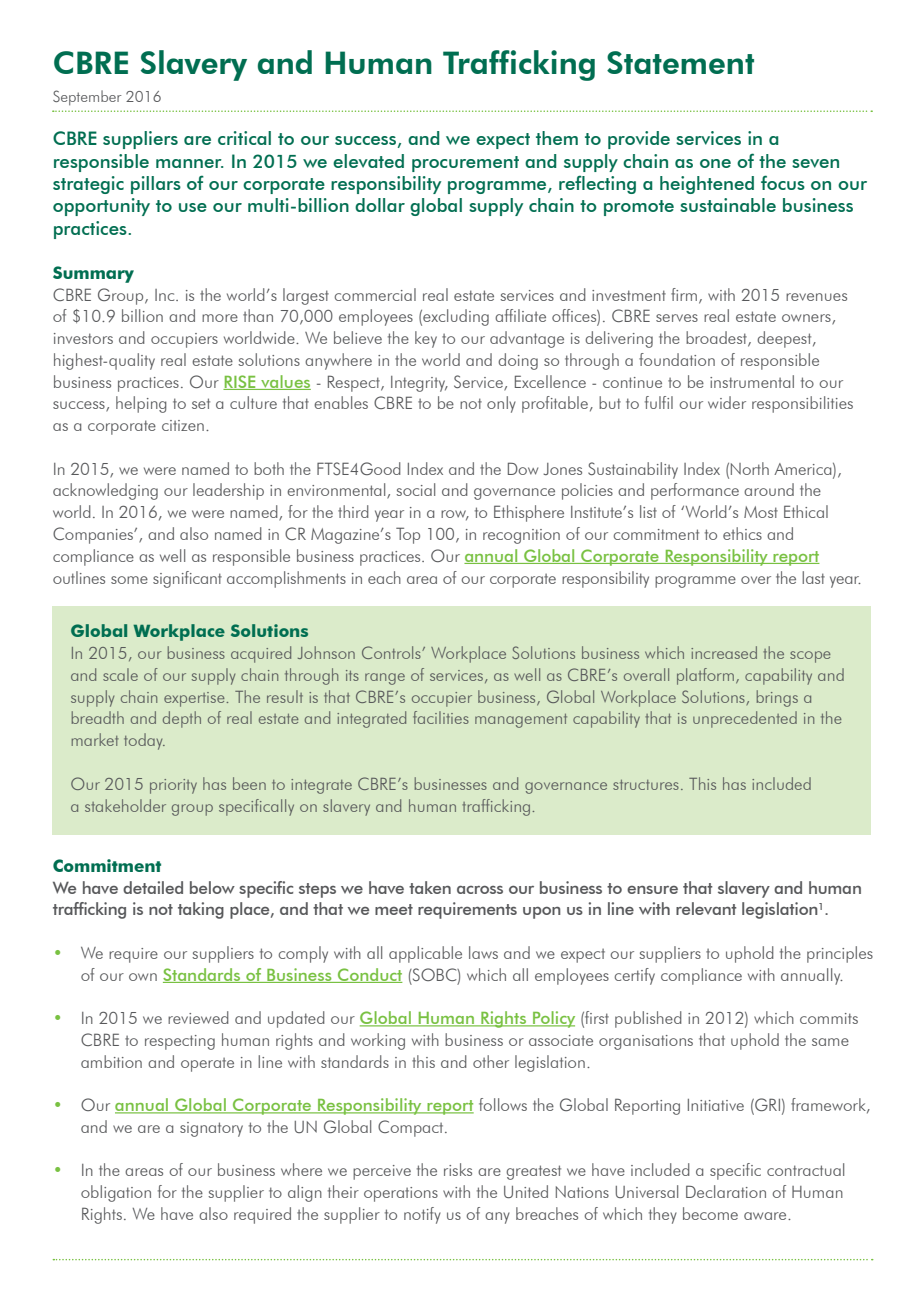 The width and height of the screenshot is (924, 1308). What do you see at coordinates (87, 98) in the screenshot?
I see `September` at bounding box center [87, 98].
